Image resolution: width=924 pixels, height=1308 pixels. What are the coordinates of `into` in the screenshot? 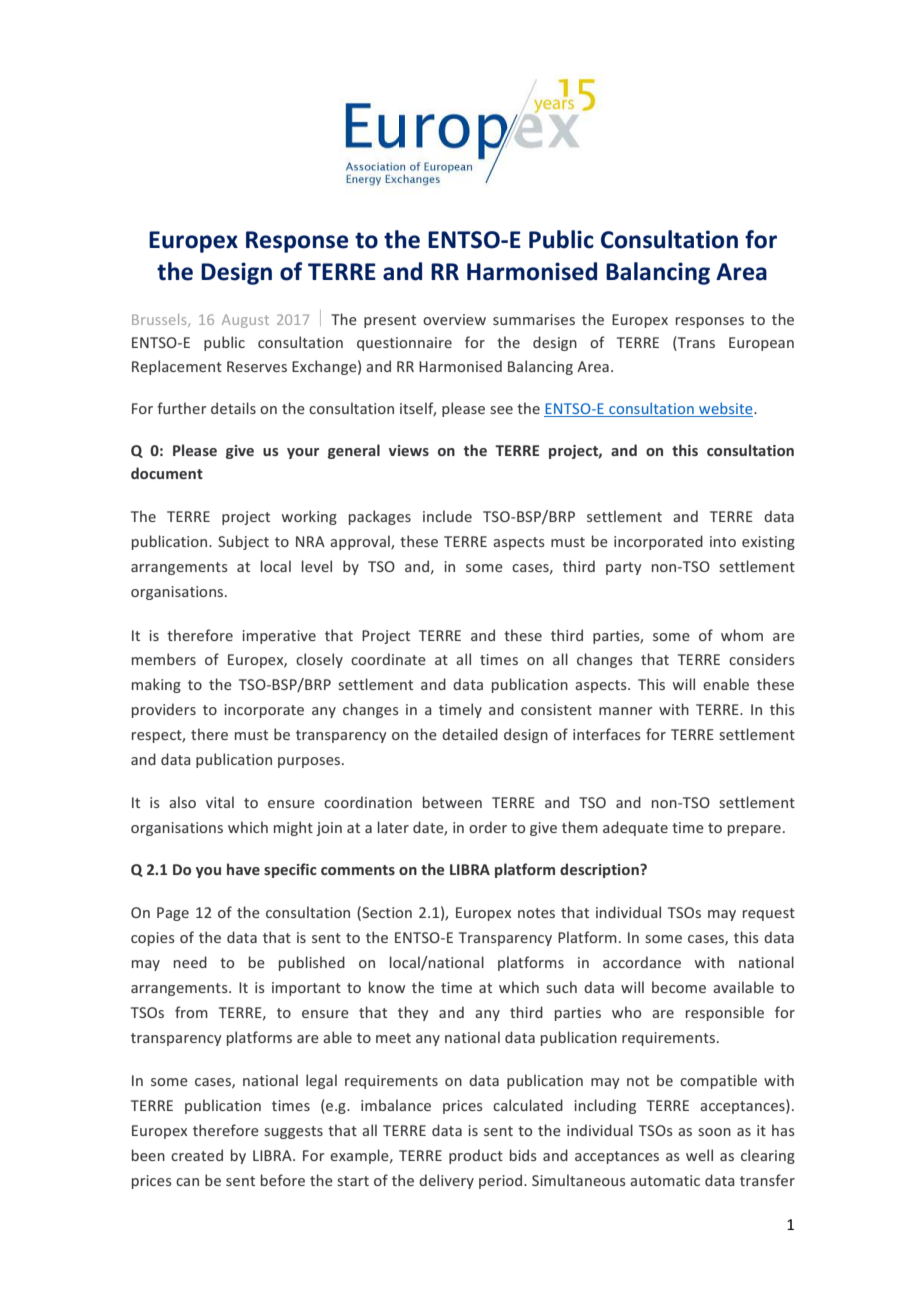 It's located at (723, 541).
